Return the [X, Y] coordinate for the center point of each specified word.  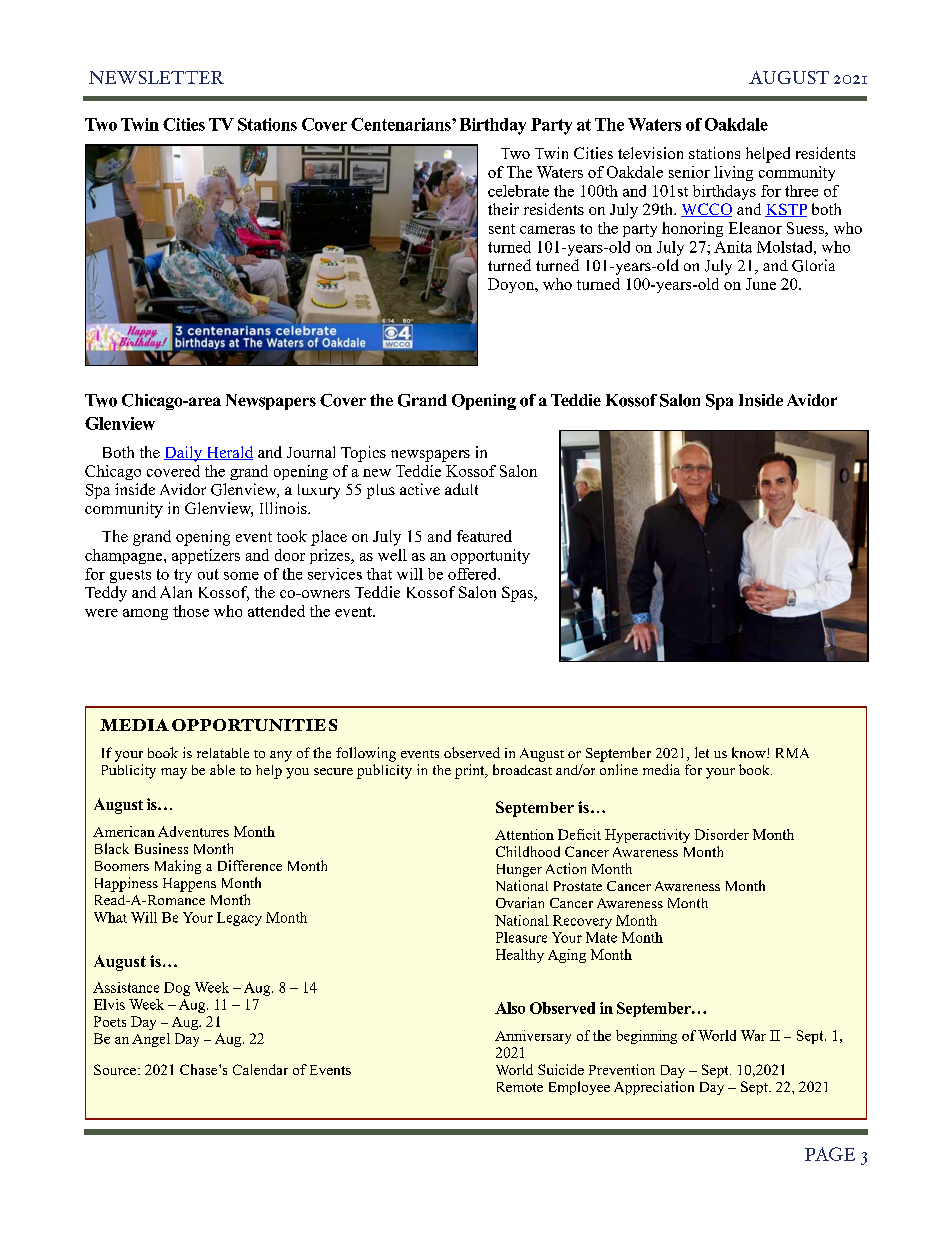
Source [116, 1069]
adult [461, 489]
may [174, 773]
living [733, 173]
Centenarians [402, 124]
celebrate [518, 191]
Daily [184, 454]
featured [484, 536]
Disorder [722, 834]
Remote [520, 1087]
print [471, 771]
